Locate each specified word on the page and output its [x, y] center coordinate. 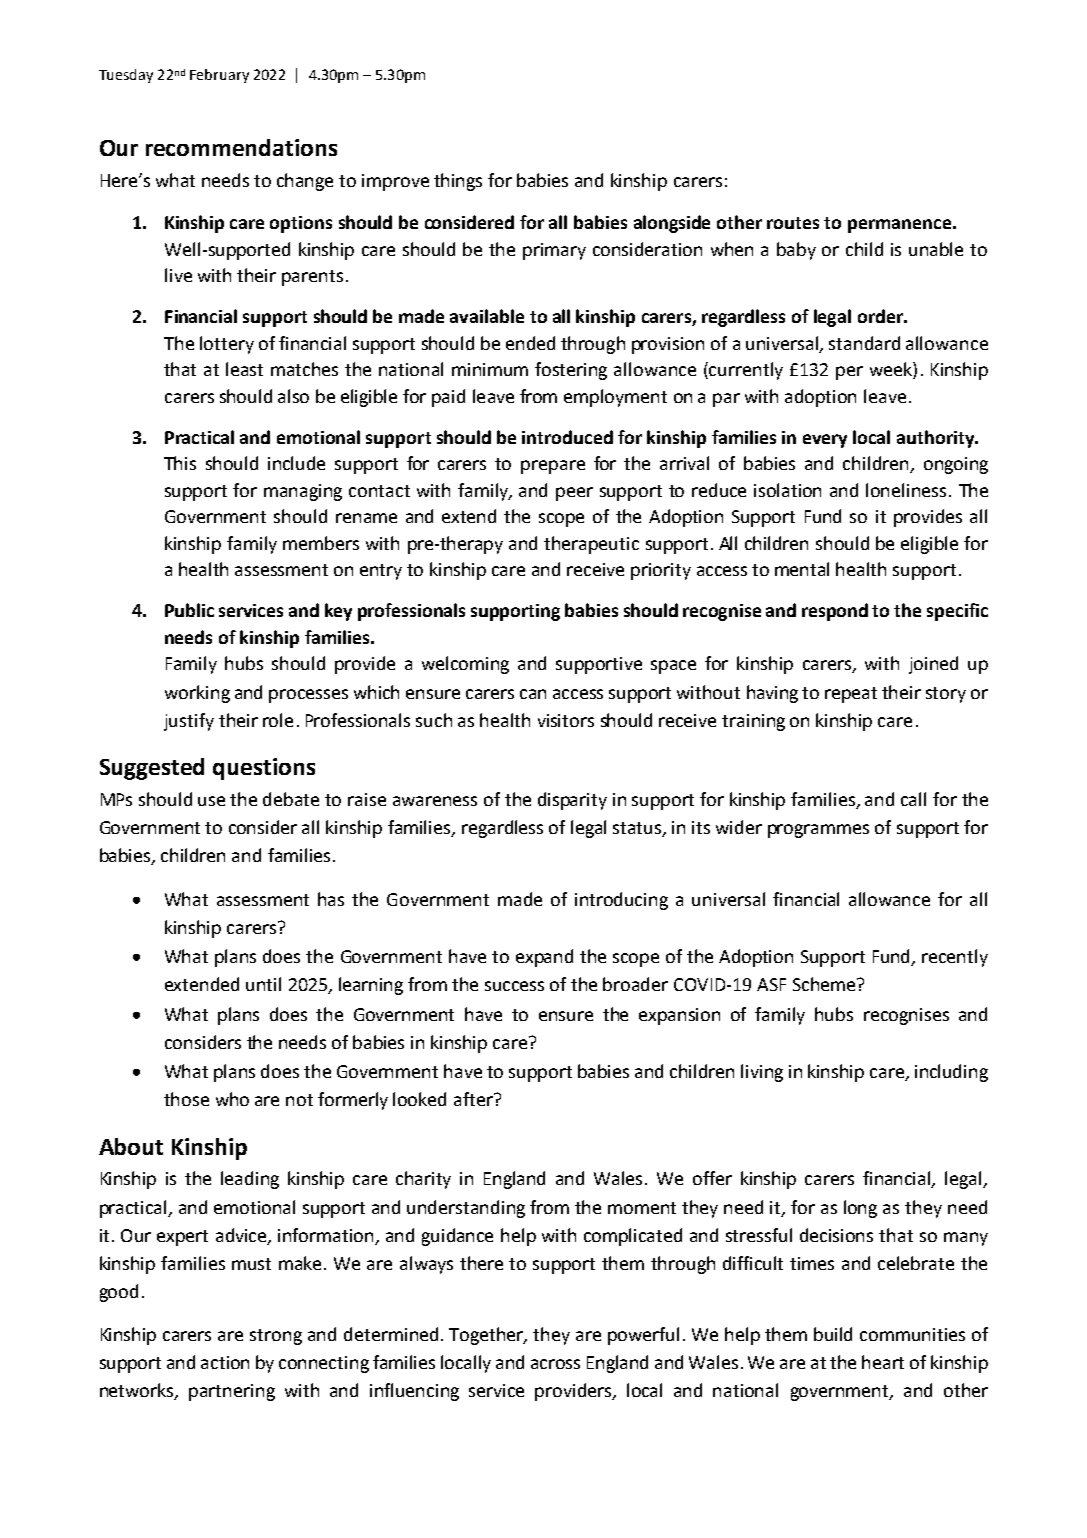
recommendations [241, 147]
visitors [566, 720]
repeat [851, 695]
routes [793, 223]
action [225, 1362]
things [458, 182]
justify [189, 722]
